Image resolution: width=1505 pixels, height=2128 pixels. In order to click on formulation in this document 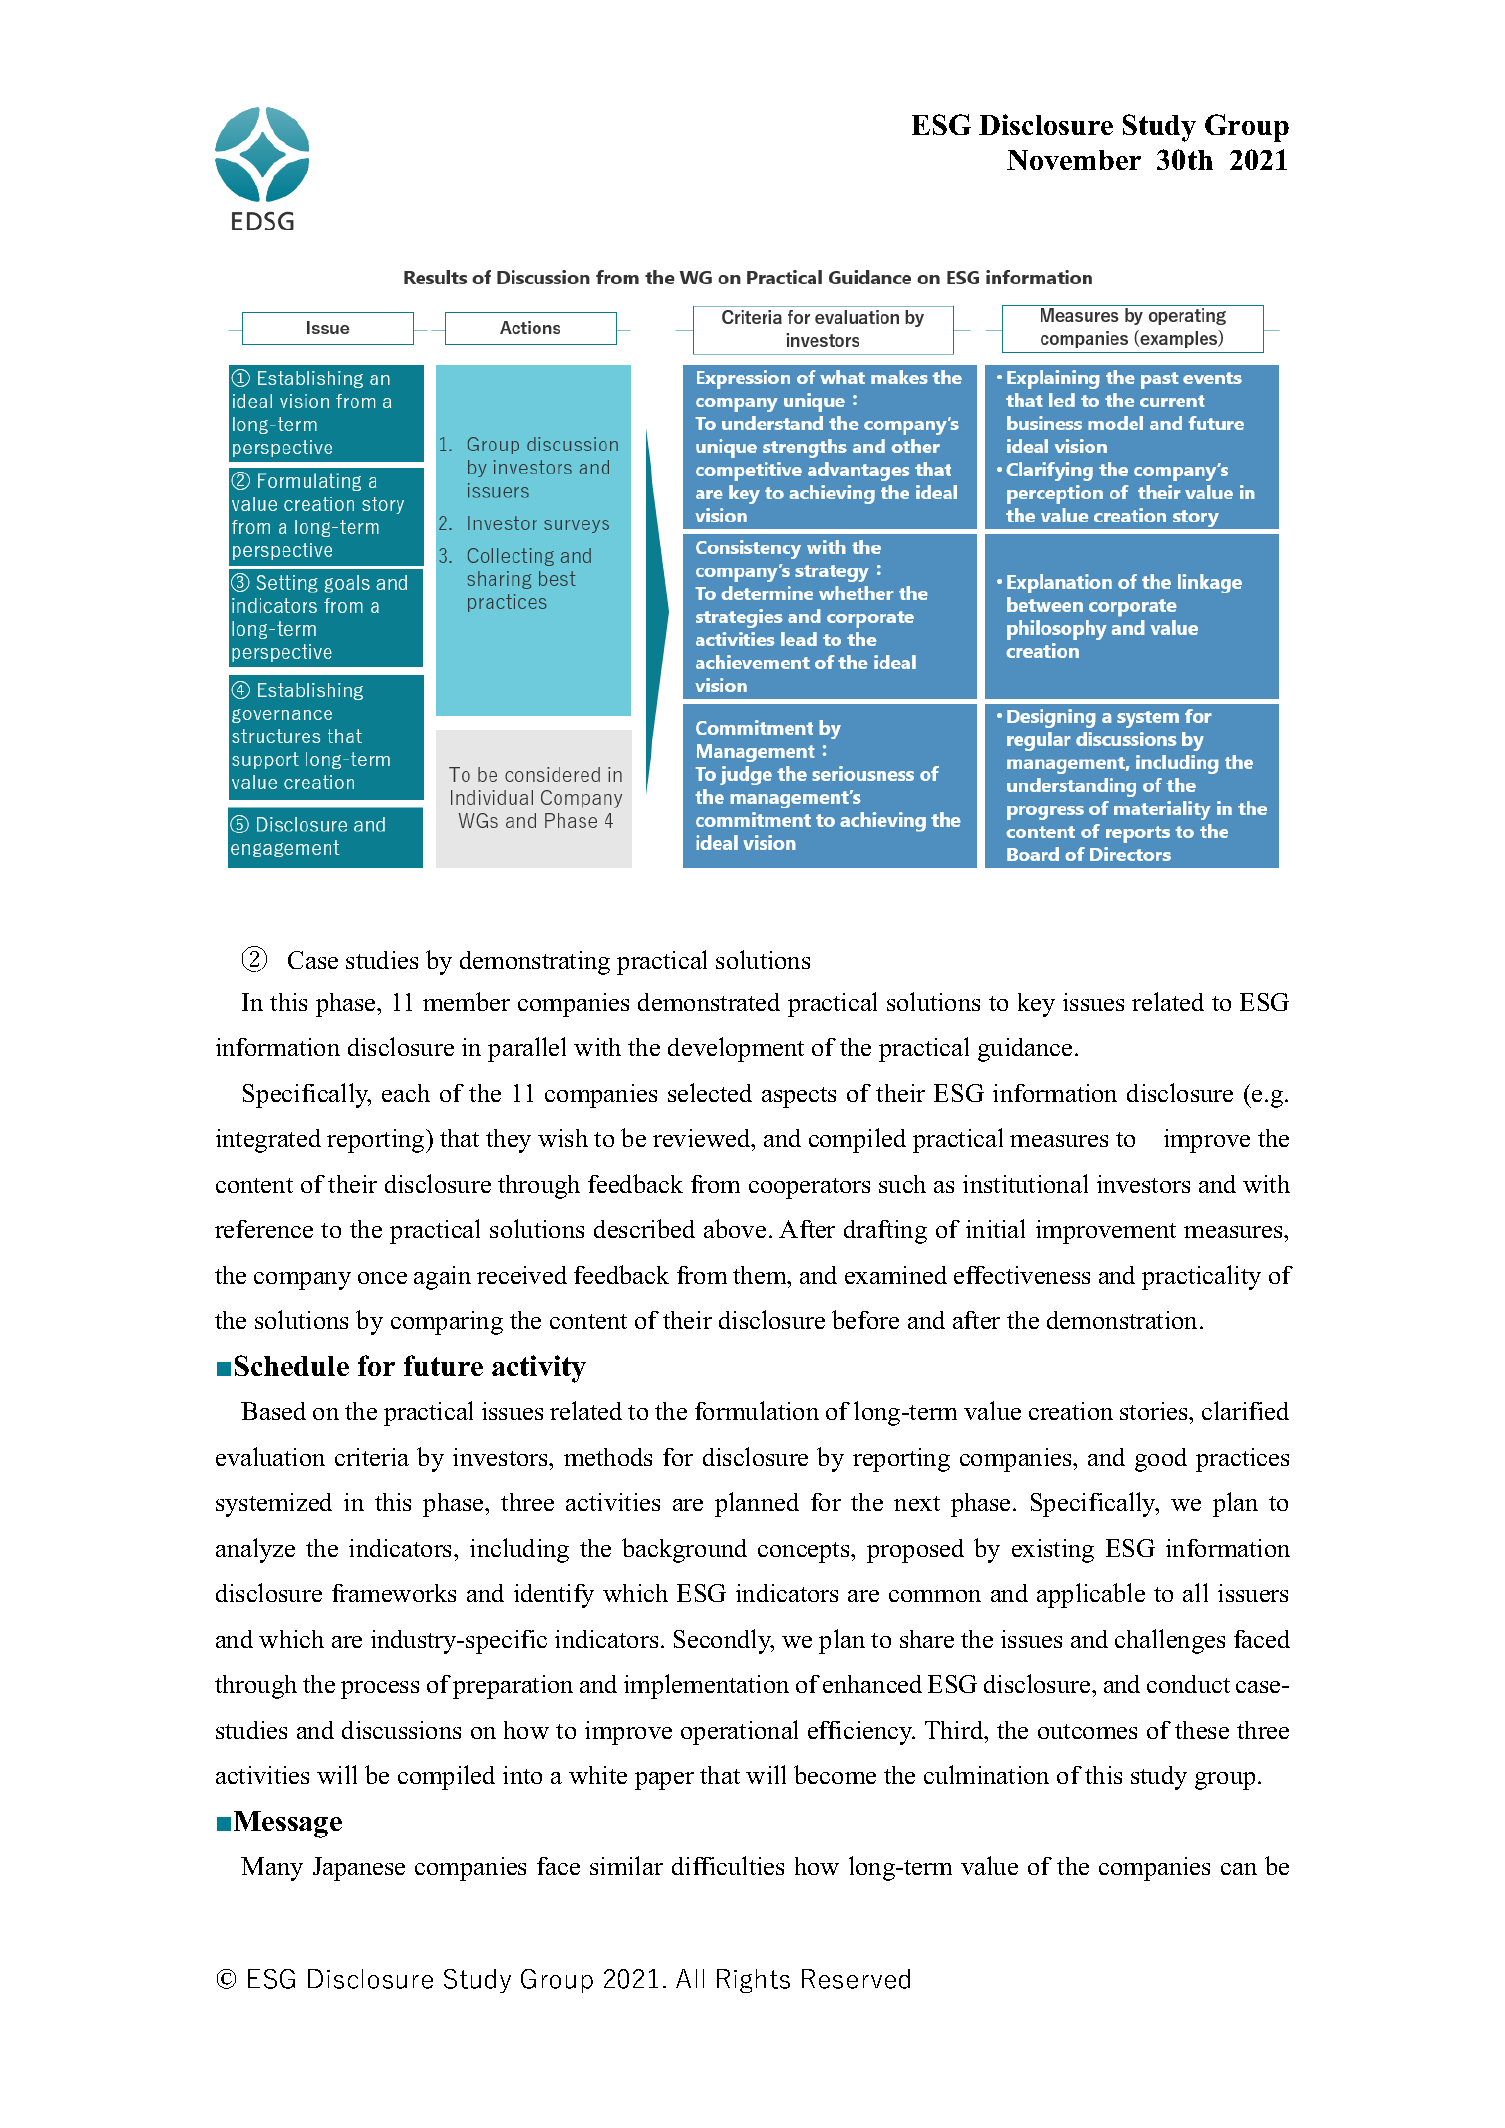, I will do `click(757, 1410)`.
